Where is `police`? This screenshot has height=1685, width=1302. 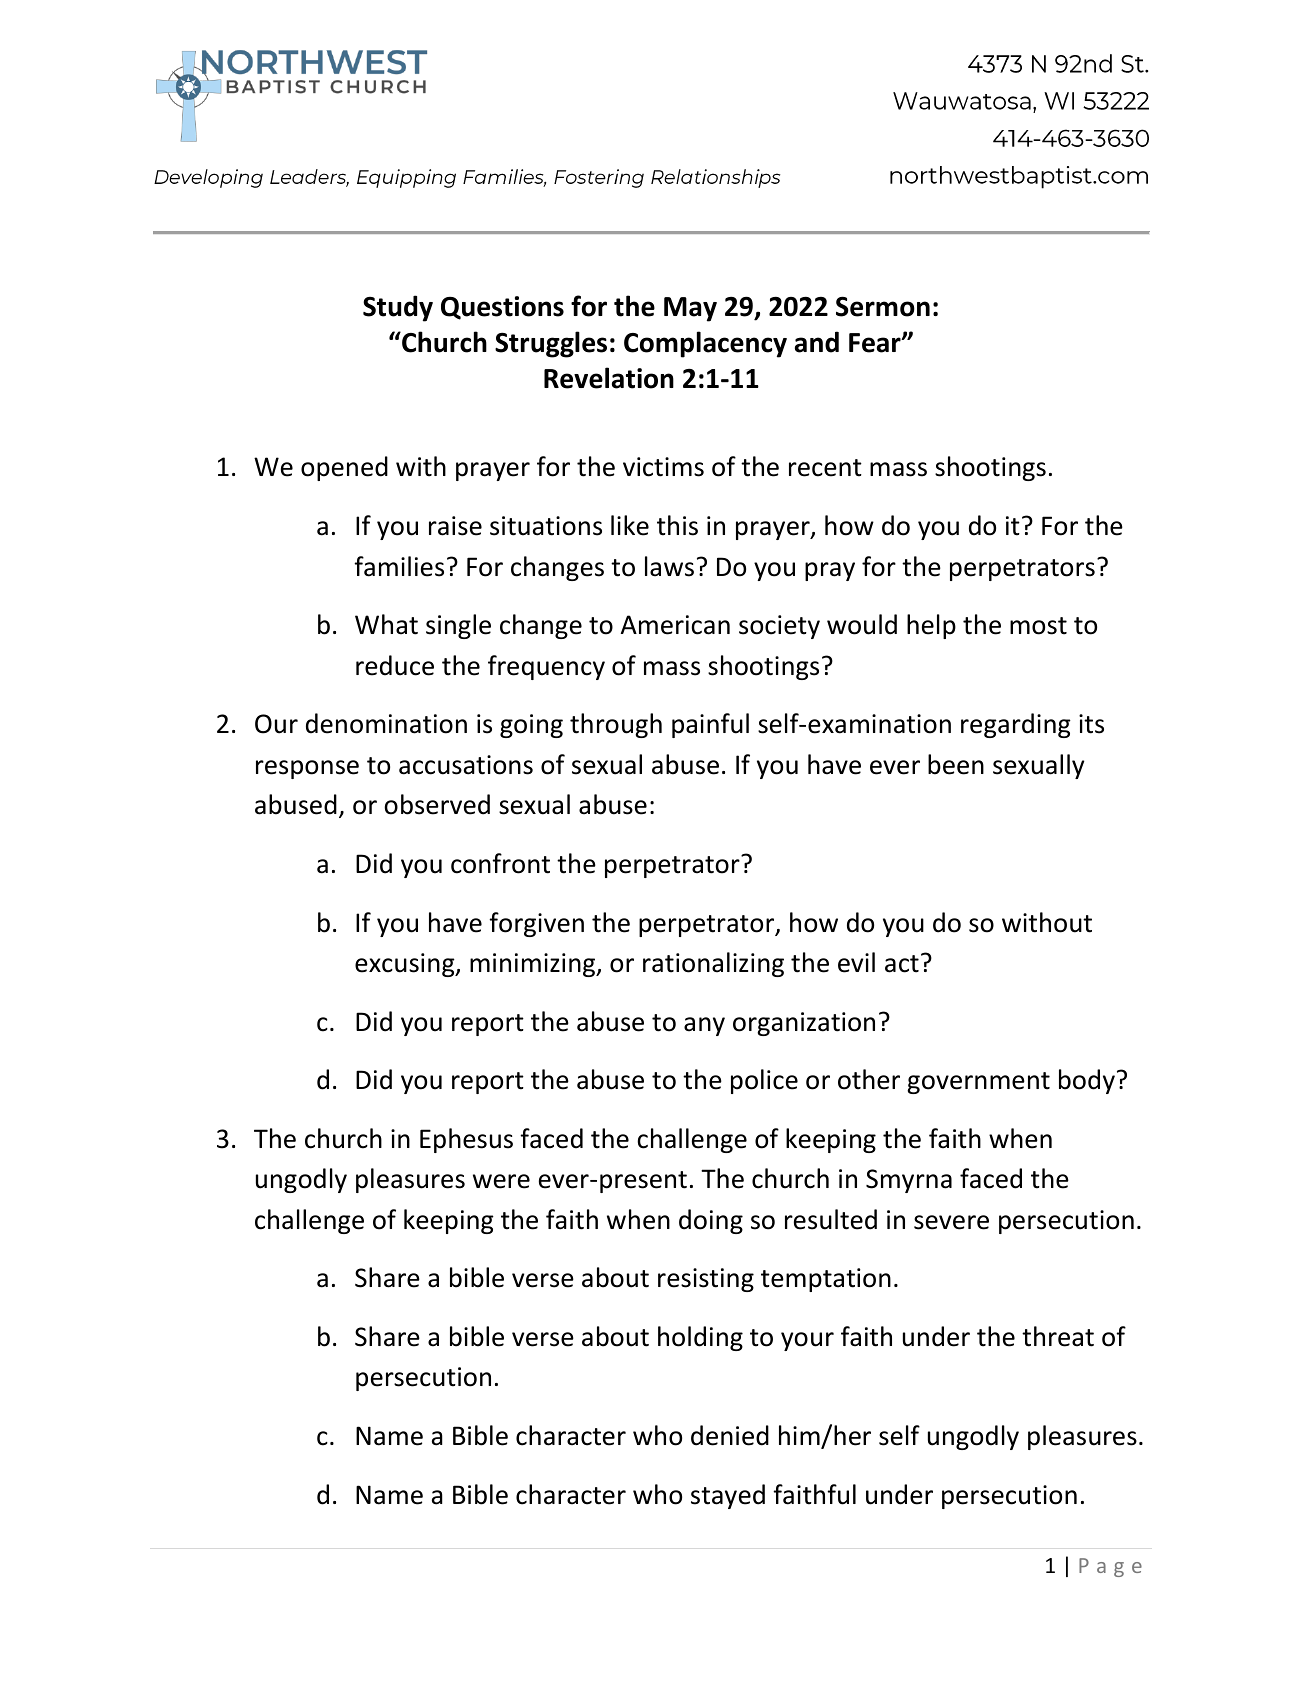
police is located at coordinates (764, 1081).
